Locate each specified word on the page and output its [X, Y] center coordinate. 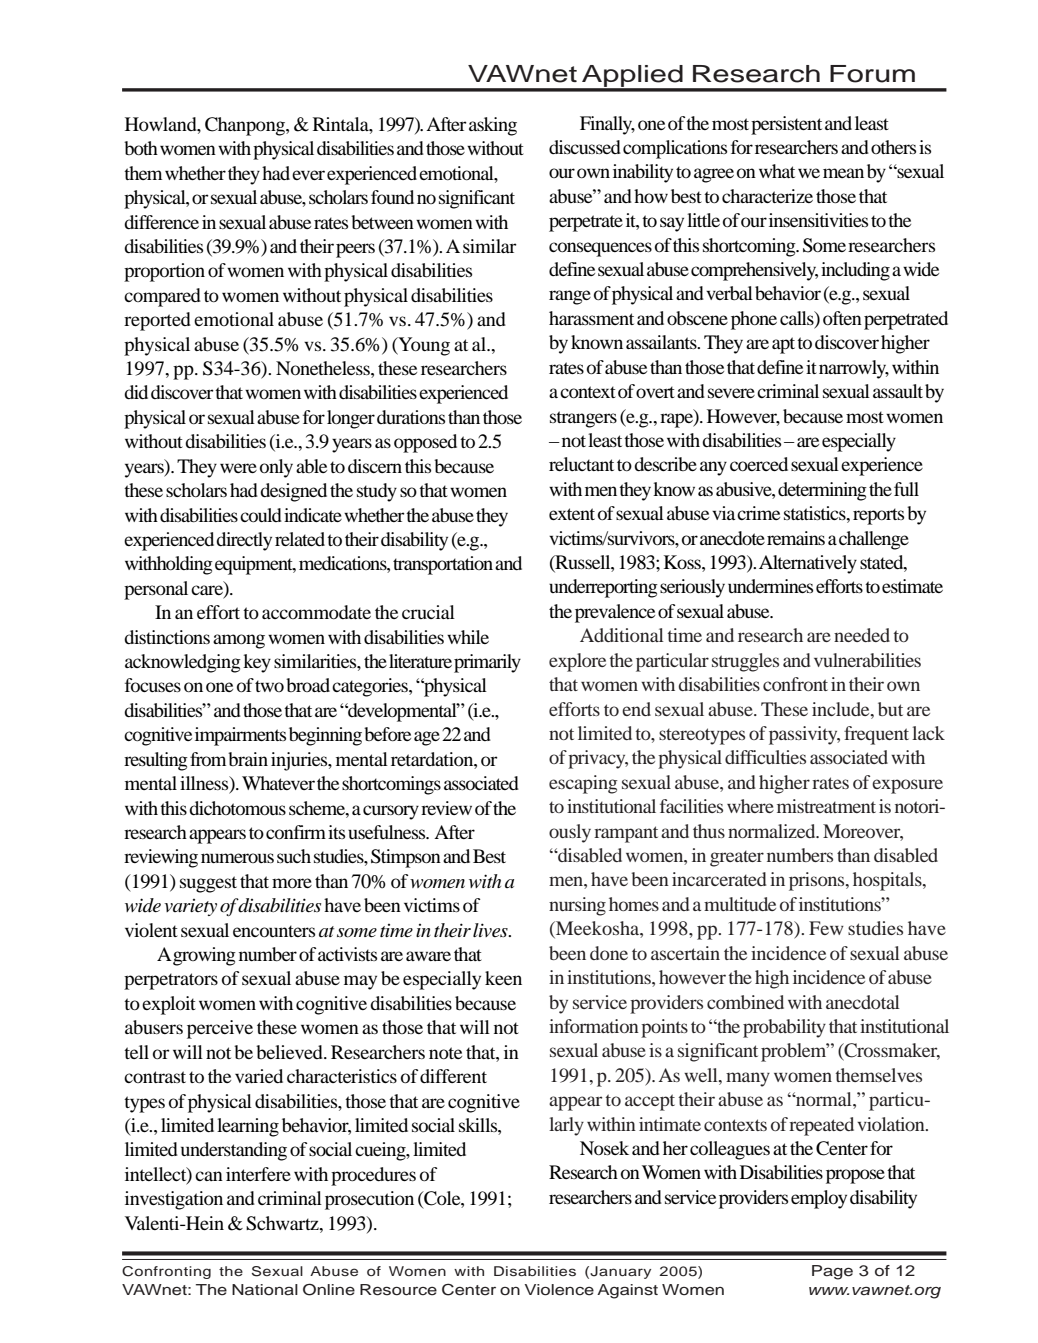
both [141, 148]
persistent [786, 125]
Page [832, 1272]
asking [493, 126]
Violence [559, 1290]
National [265, 1290]
